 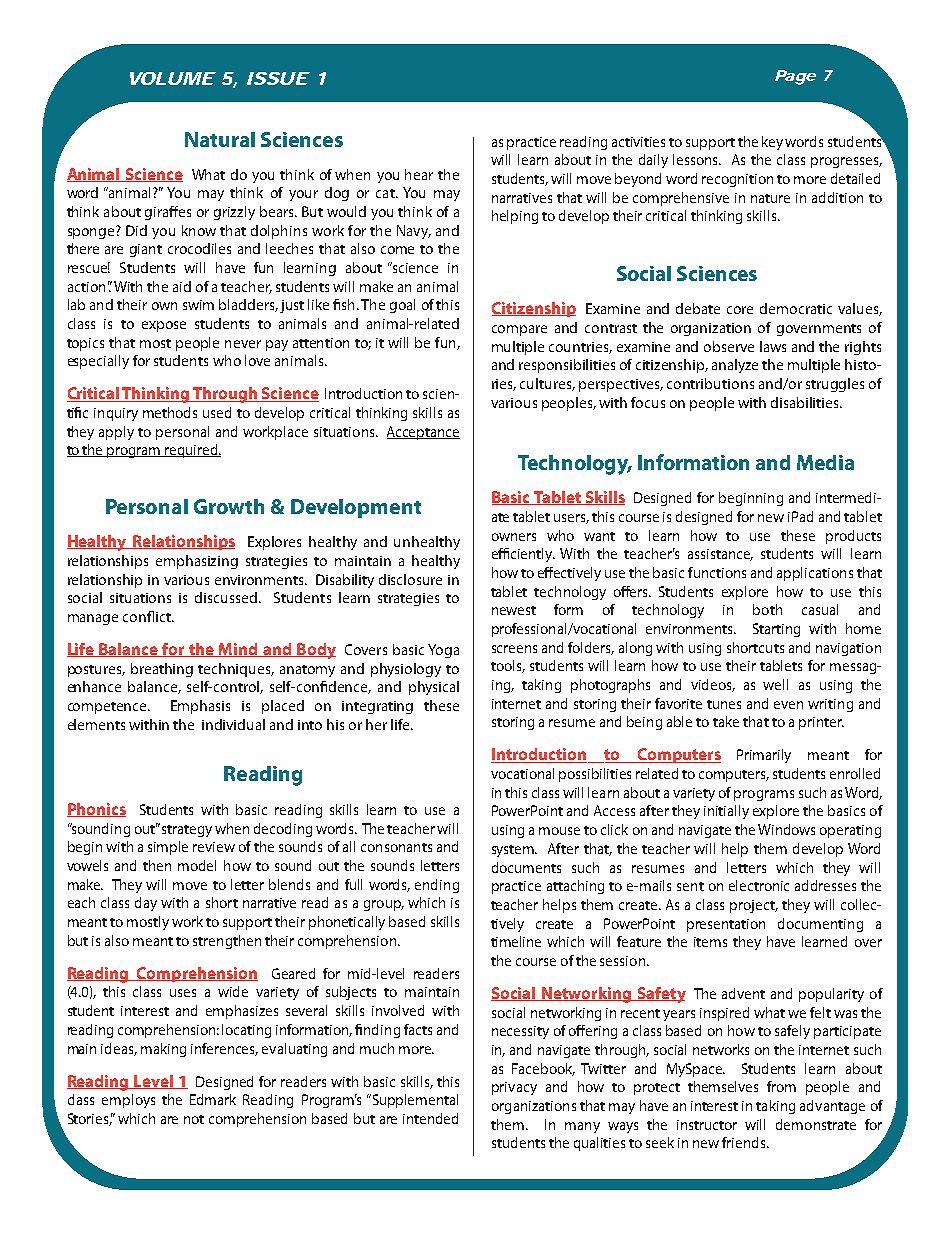 What do you see at coordinates (430, 1118) in the screenshot?
I see `intended` at bounding box center [430, 1118].
